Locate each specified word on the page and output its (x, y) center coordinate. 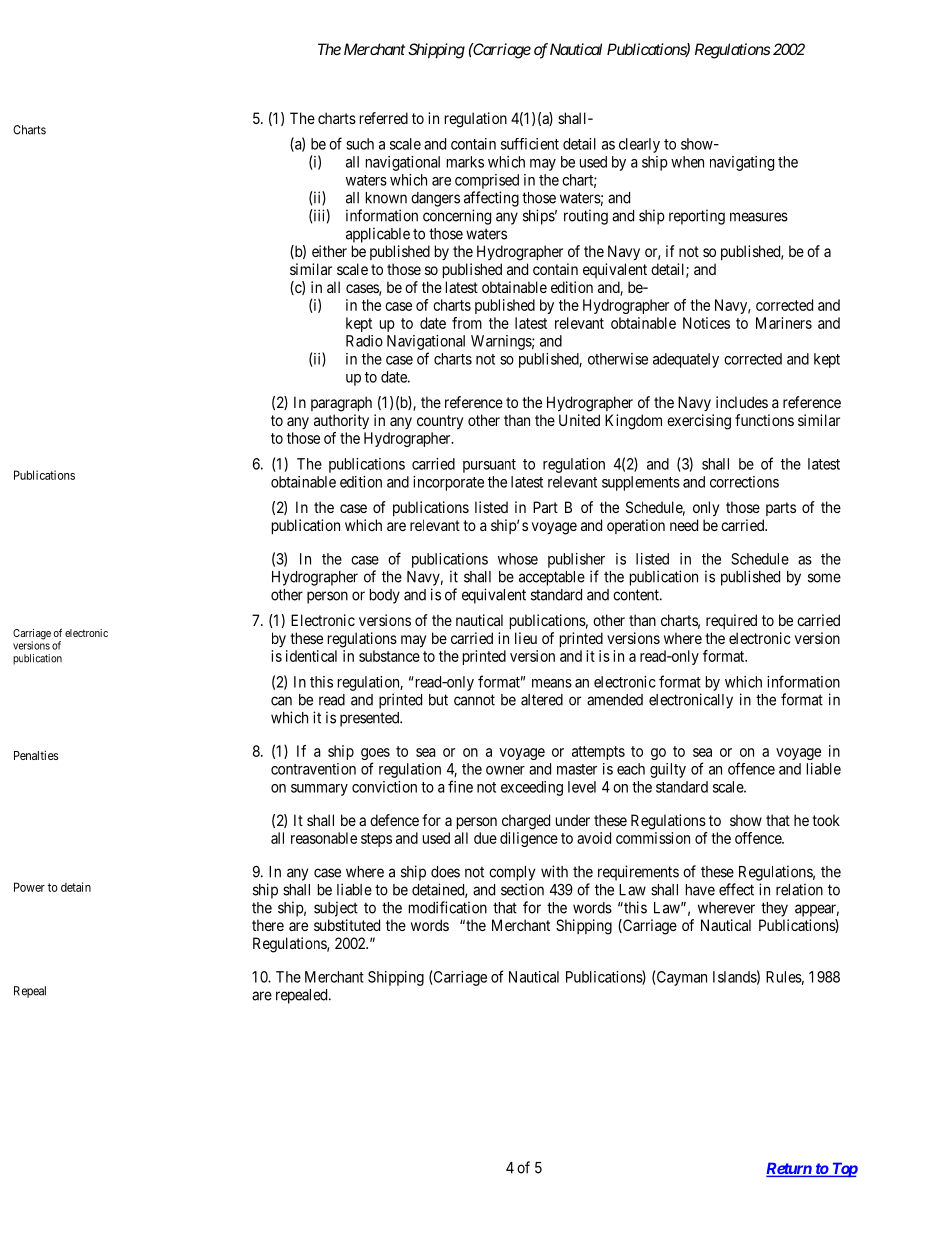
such (360, 144)
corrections (744, 482)
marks (465, 162)
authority (341, 422)
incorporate (448, 483)
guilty (668, 770)
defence (394, 820)
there (268, 925)
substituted (347, 925)
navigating (742, 163)
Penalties (36, 755)
